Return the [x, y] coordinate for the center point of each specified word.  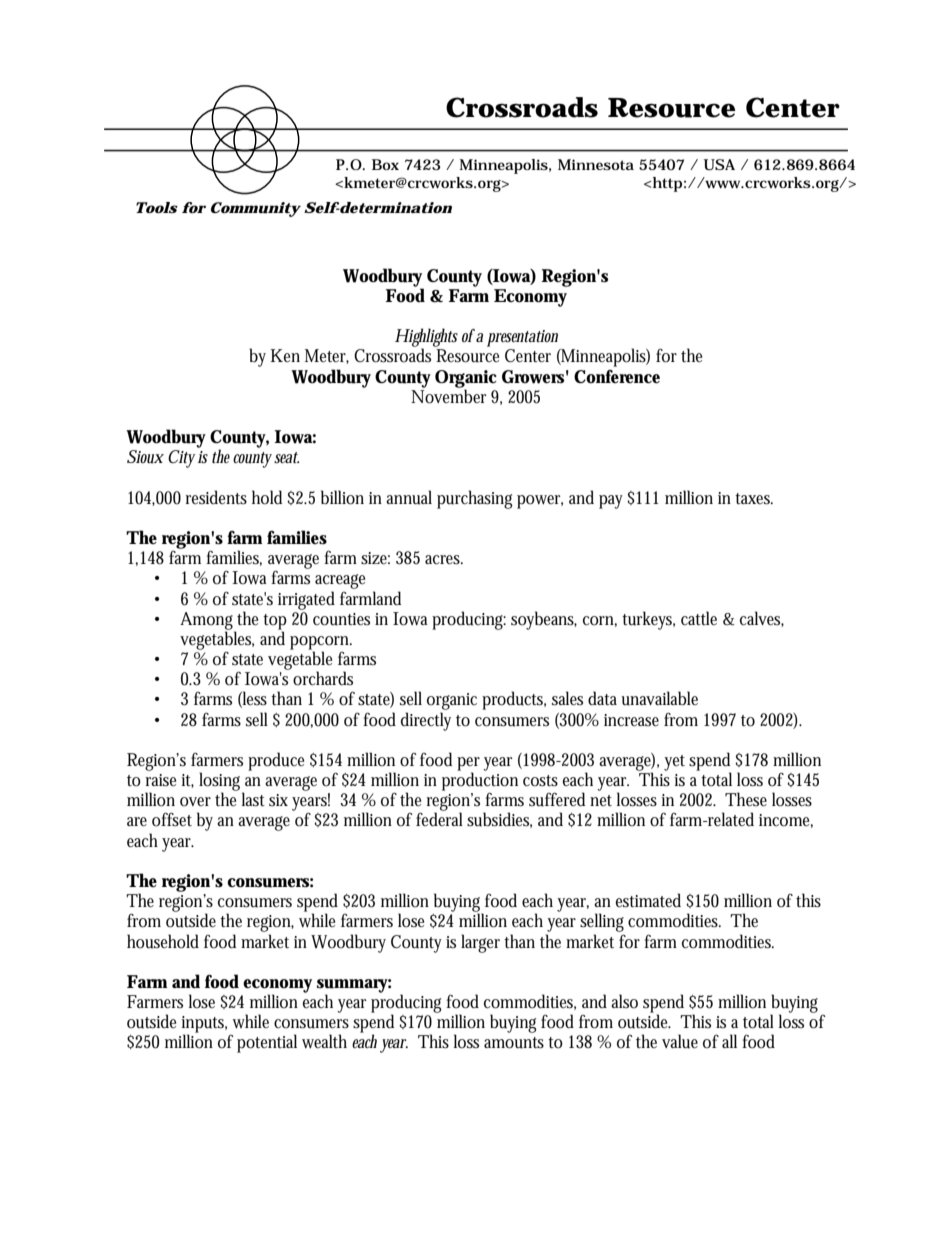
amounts [514, 1043]
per [468, 765]
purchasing [475, 499]
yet [674, 763]
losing [221, 782]
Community [256, 209]
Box [385, 164]
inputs [204, 1025]
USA [719, 165]
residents [216, 497]
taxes [754, 499]
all [729, 1041]
